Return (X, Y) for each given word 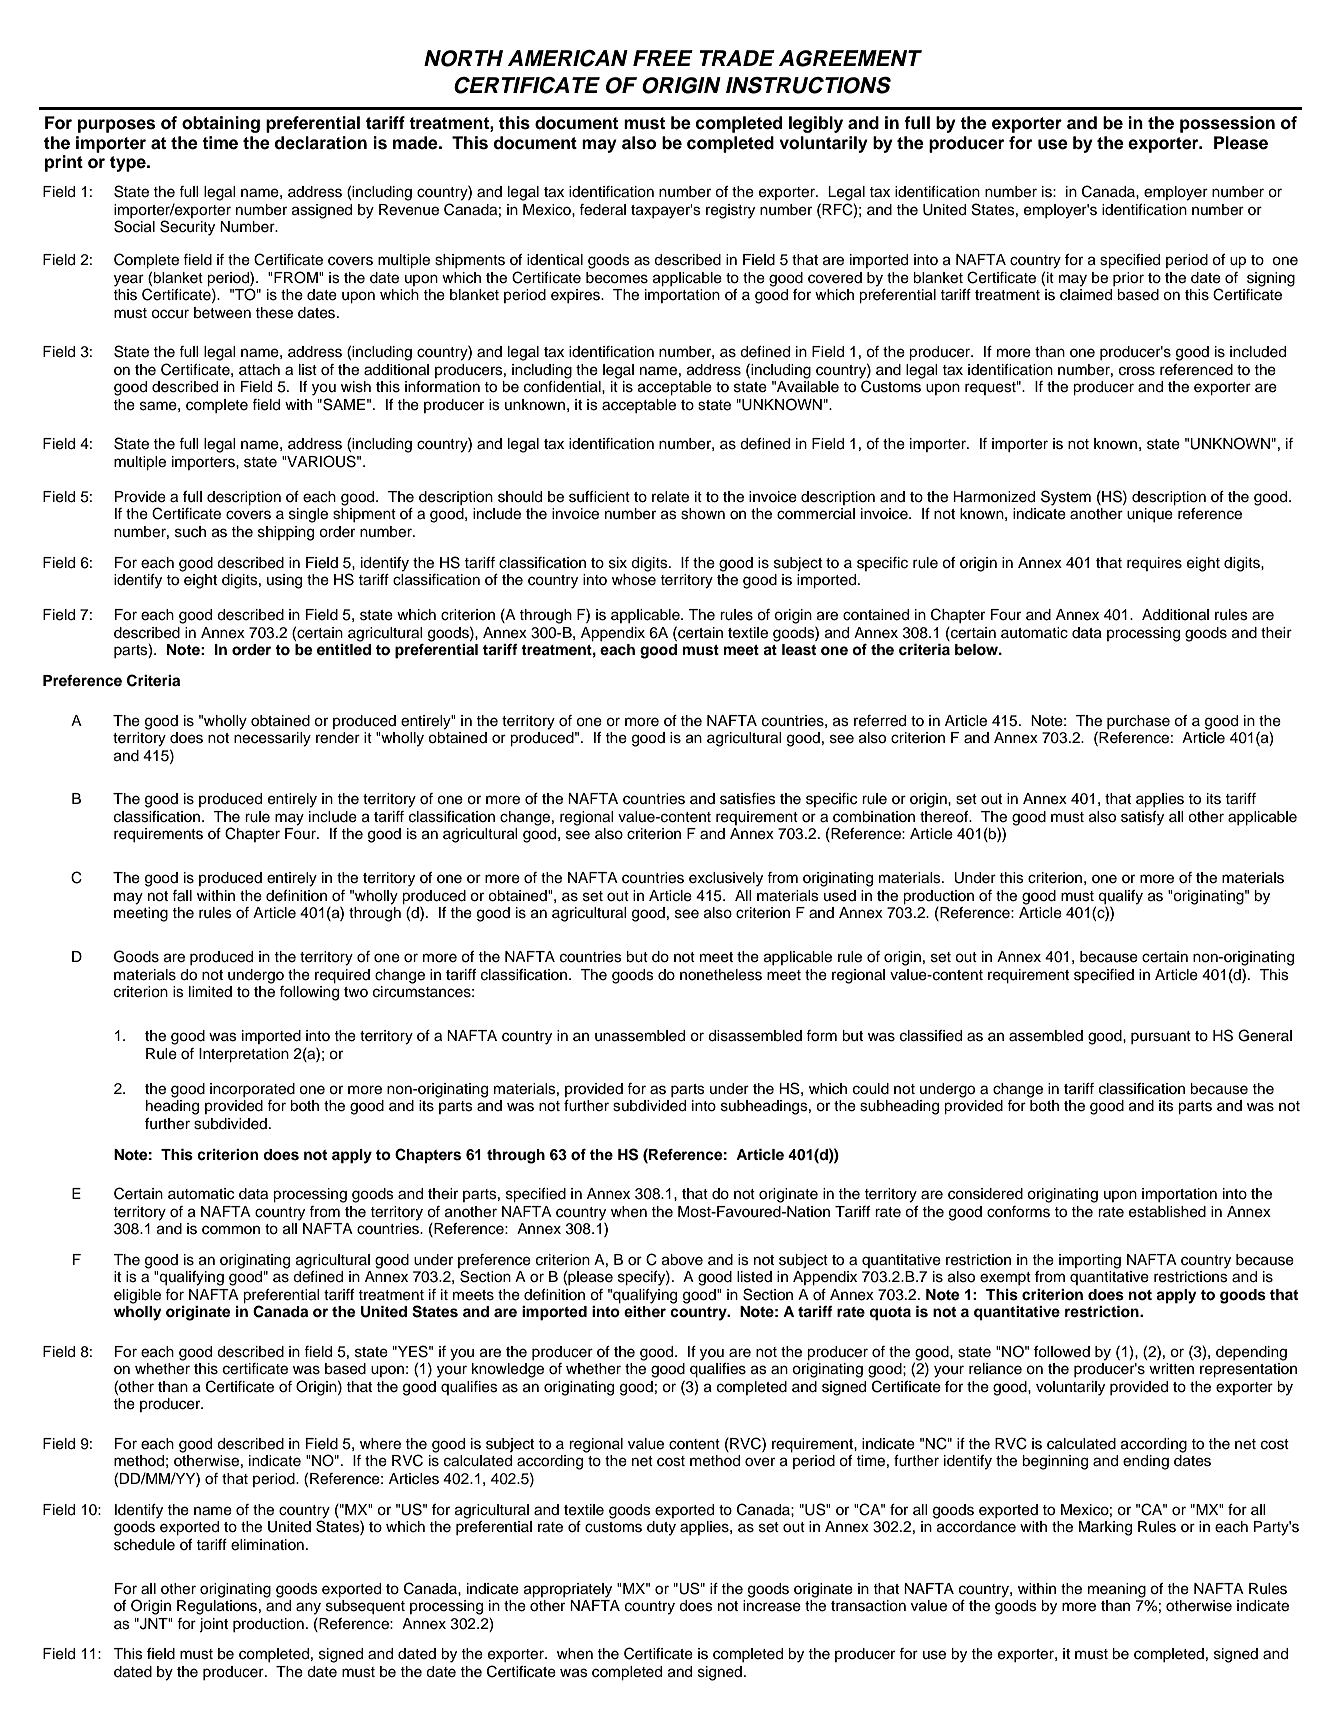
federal (602, 210)
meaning (1117, 1590)
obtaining (221, 124)
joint (213, 1625)
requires (1154, 564)
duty (661, 1528)
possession (1227, 124)
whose (634, 580)
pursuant (1161, 1037)
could (871, 1089)
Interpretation (244, 1055)
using (284, 581)
